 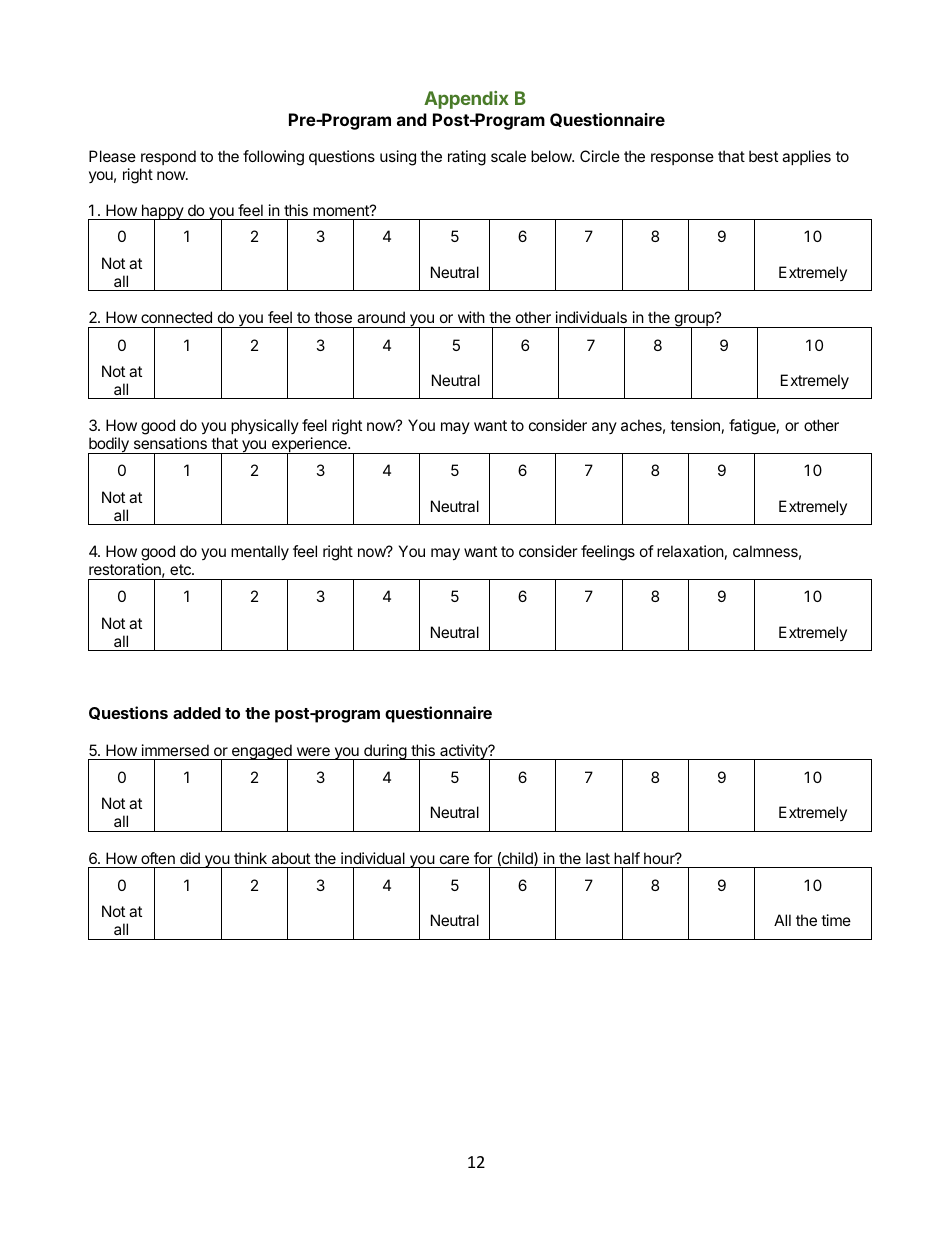 What do you see at coordinates (604, 428) in the page?
I see `any` at bounding box center [604, 428].
